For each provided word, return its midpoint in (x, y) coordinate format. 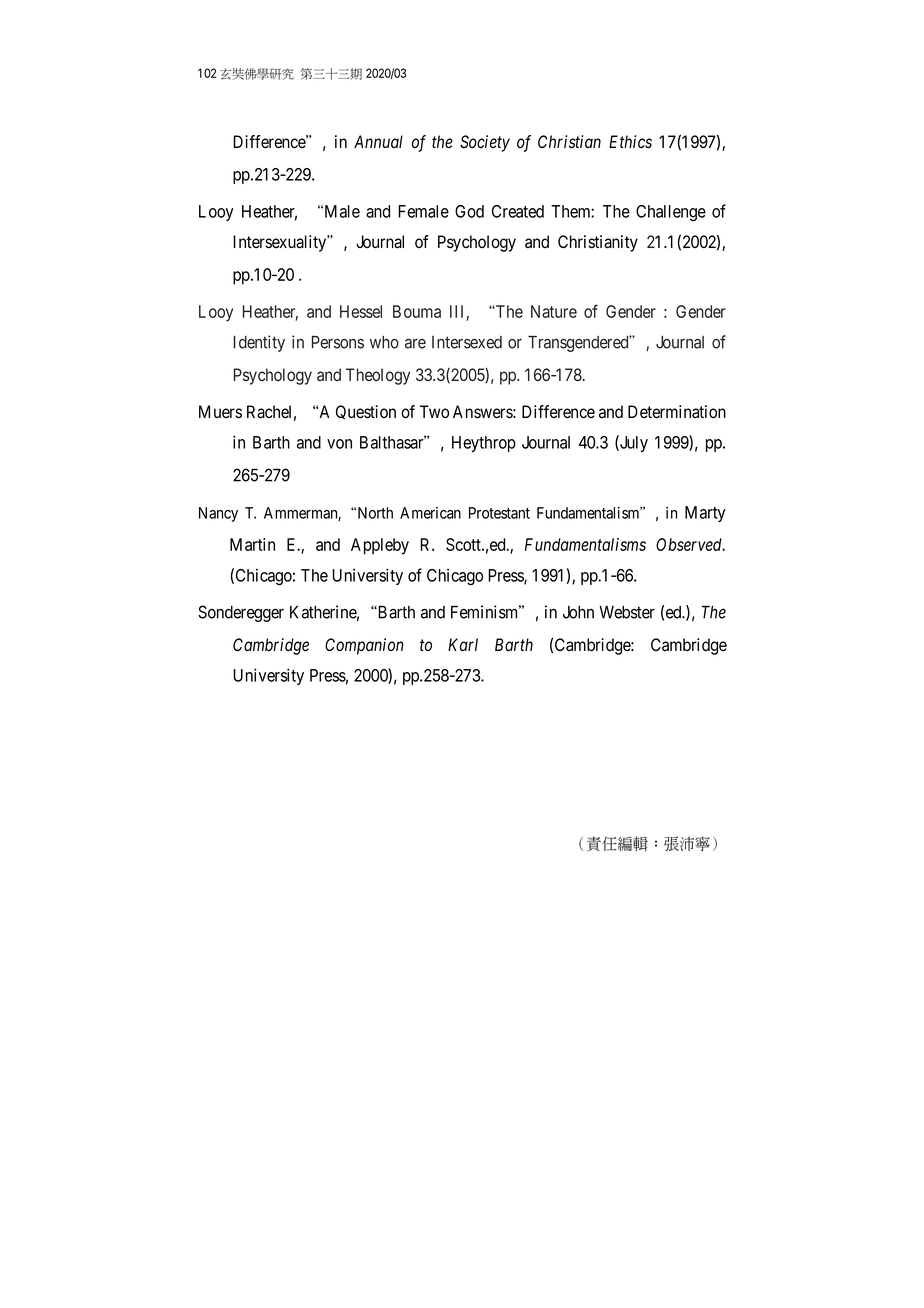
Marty (705, 514)
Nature (554, 311)
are (415, 344)
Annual (378, 141)
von (339, 444)
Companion (364, 646)
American (430, 513)
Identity (259, 343)
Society (485, 143)
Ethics (630, 142)
